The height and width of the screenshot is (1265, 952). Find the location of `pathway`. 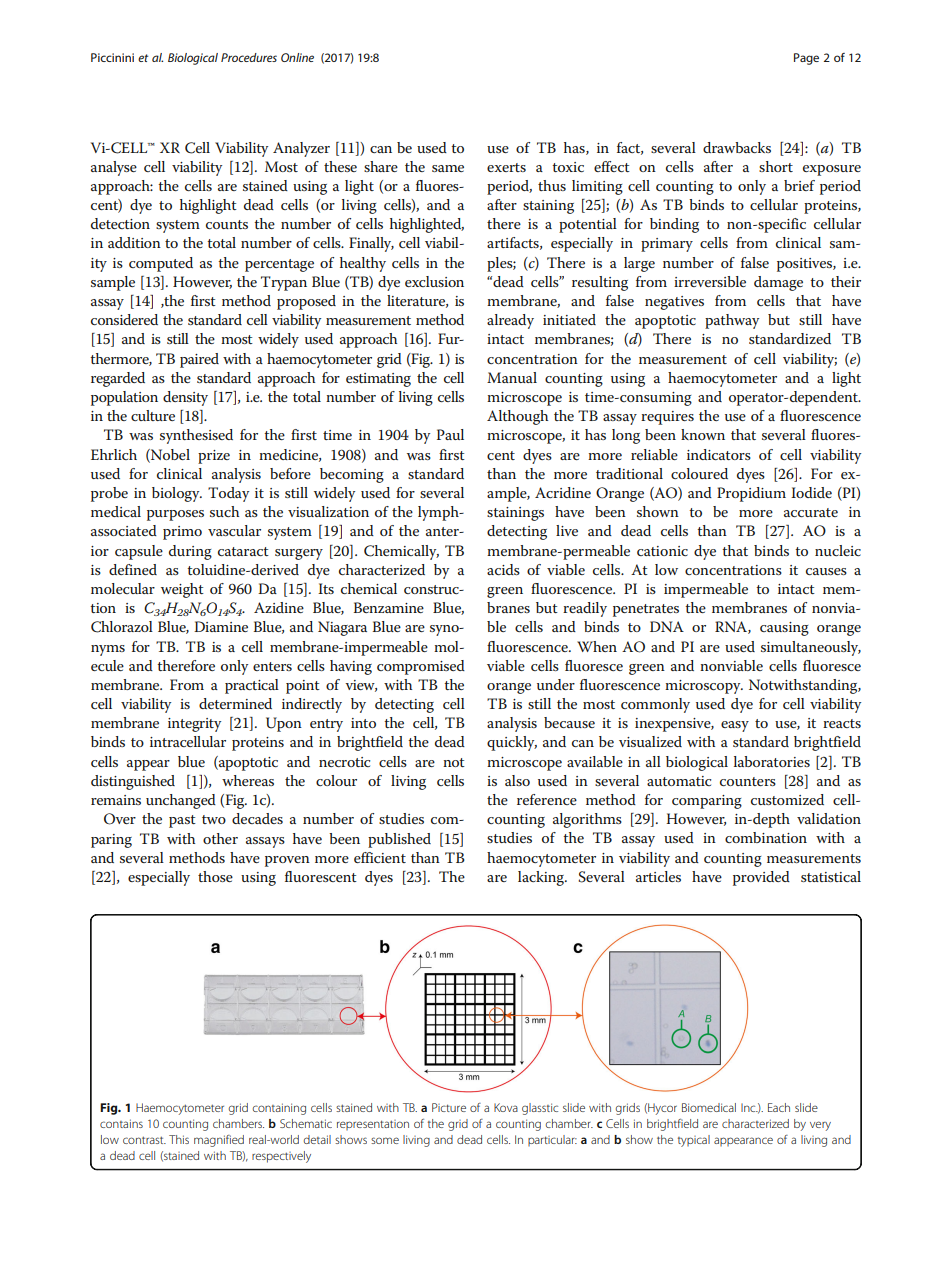

pathway is located at coordinates (732, 321).
